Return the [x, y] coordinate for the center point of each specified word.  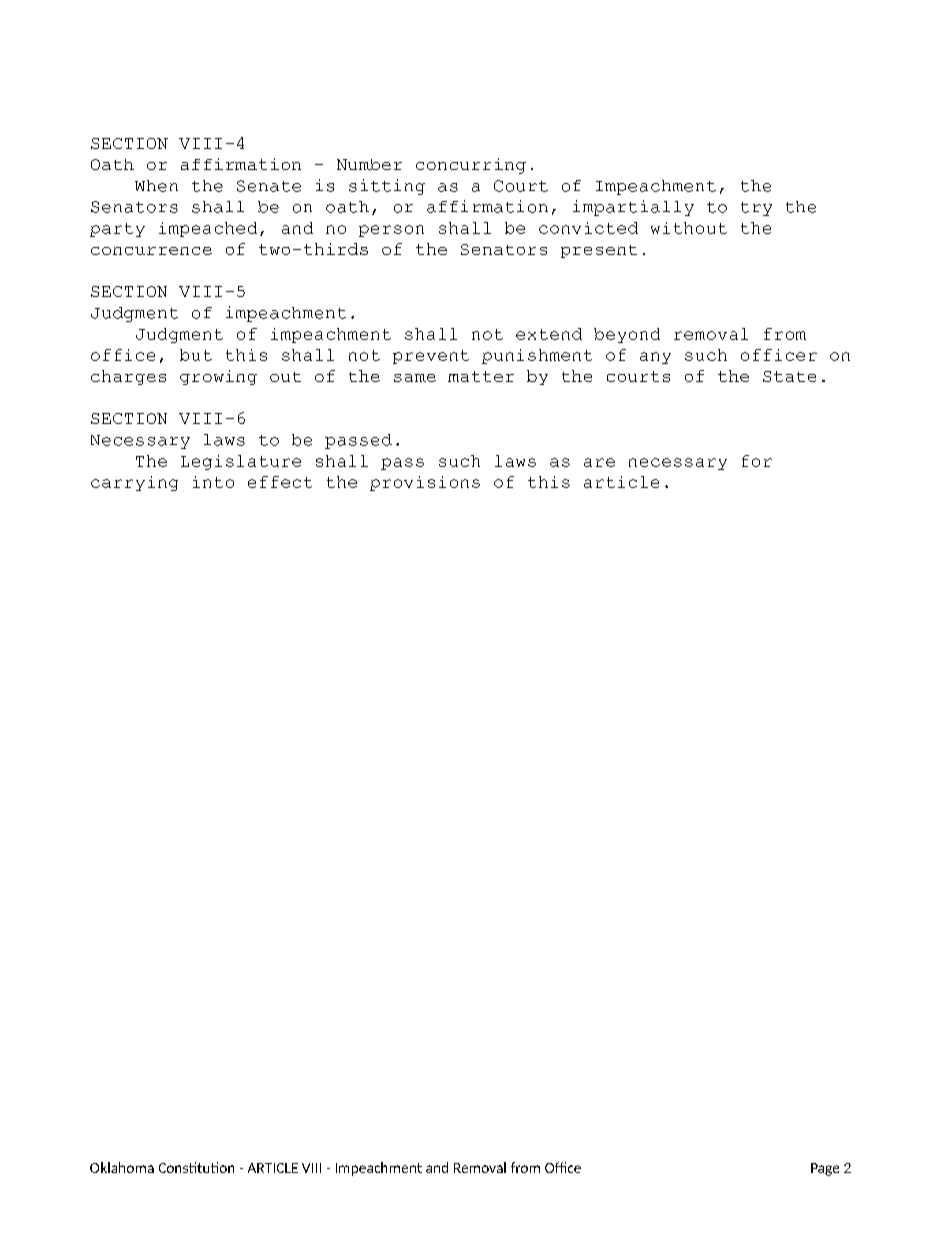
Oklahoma [122, 1167]
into [213, 482]
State [789, 376]
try [756, 209]
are [599, 462]
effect [280, 482]
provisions [425, 483]
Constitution [196, 1167]
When [156, 186]
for [757, 461]
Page [825, 1169]
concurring [471, 166]
